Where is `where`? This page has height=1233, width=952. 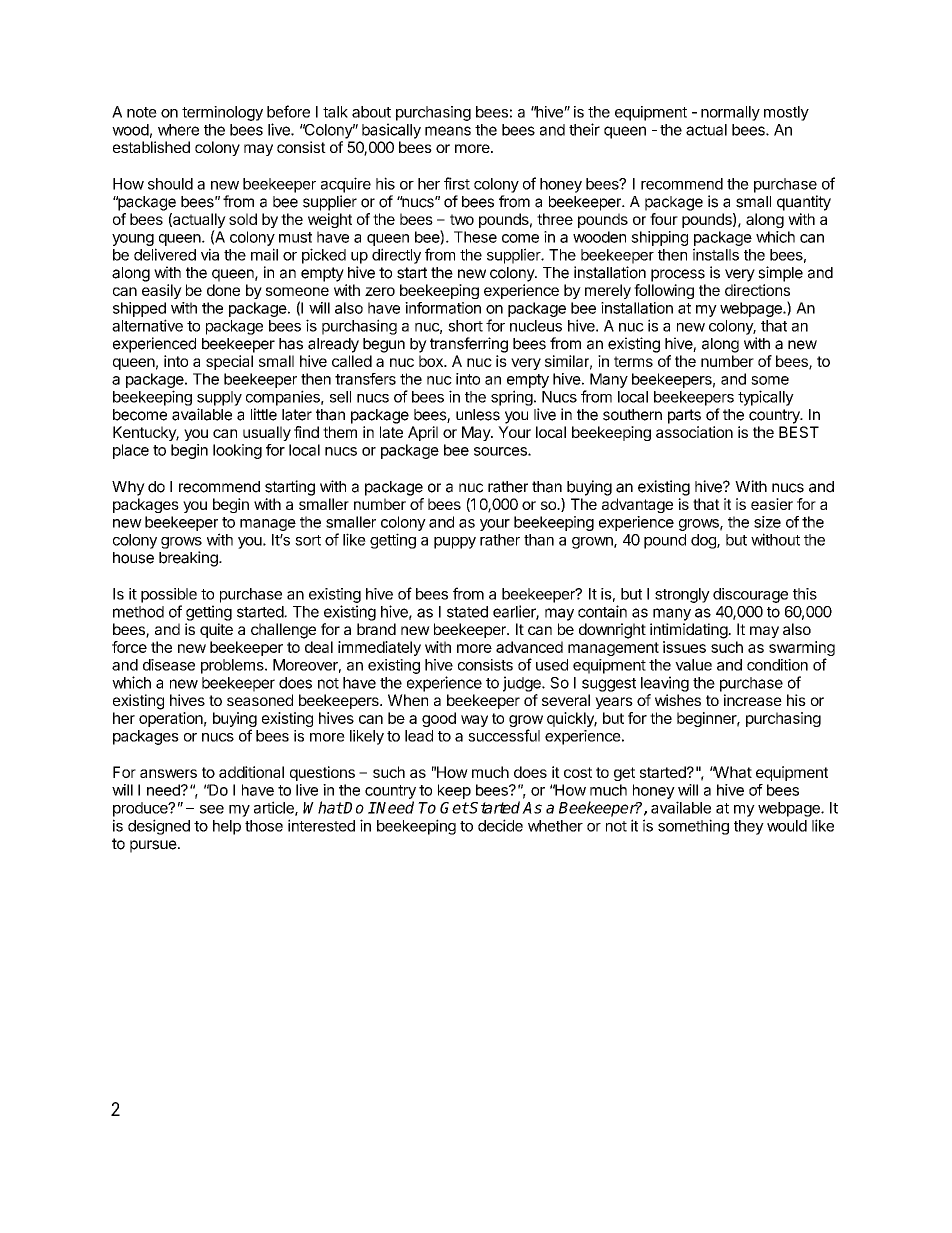 where is located at coordinates (178, 130).
